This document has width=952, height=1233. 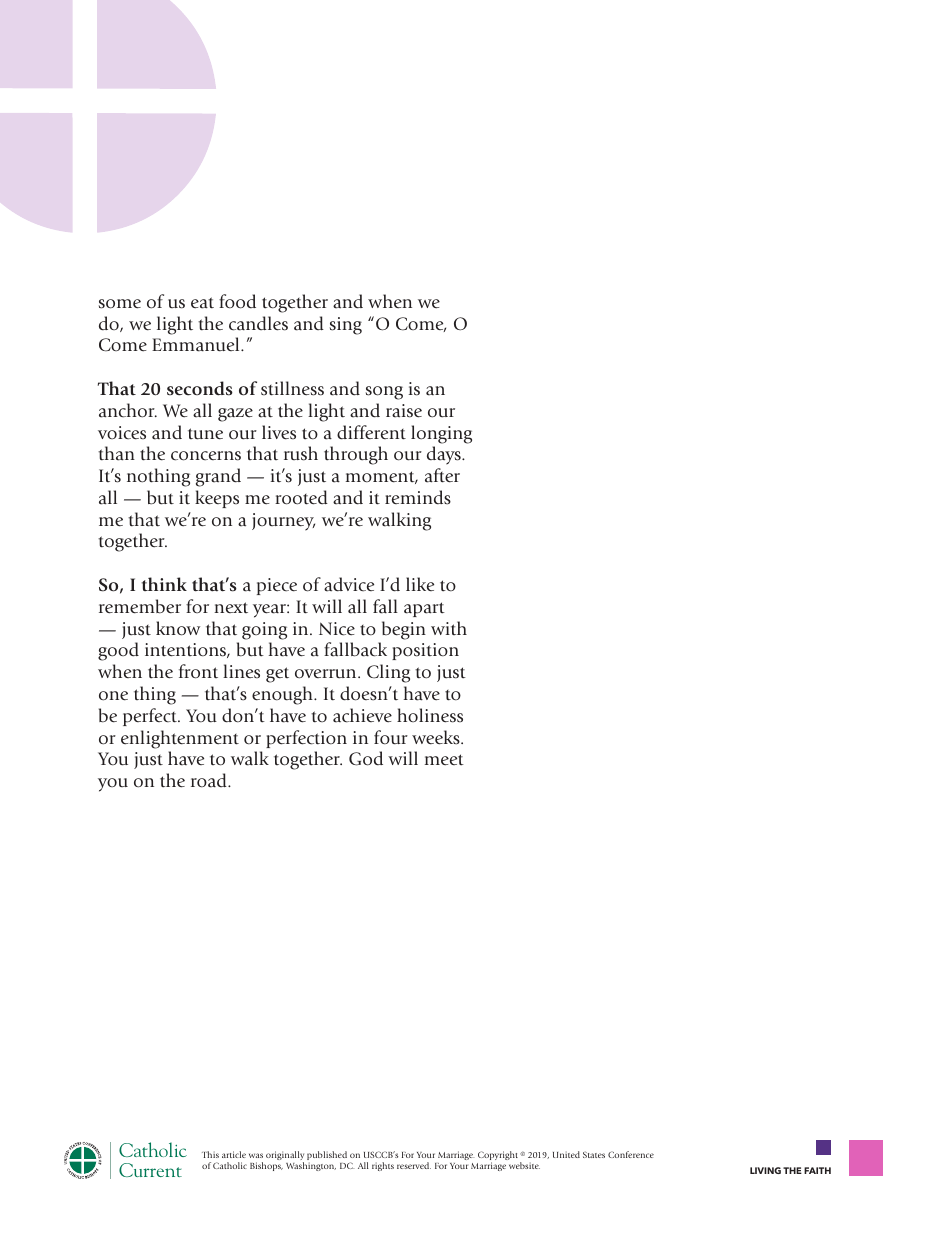 What do you see at coordinates (210, 1154) in the document?
I see `This` at bounding box center [210, 1154].
